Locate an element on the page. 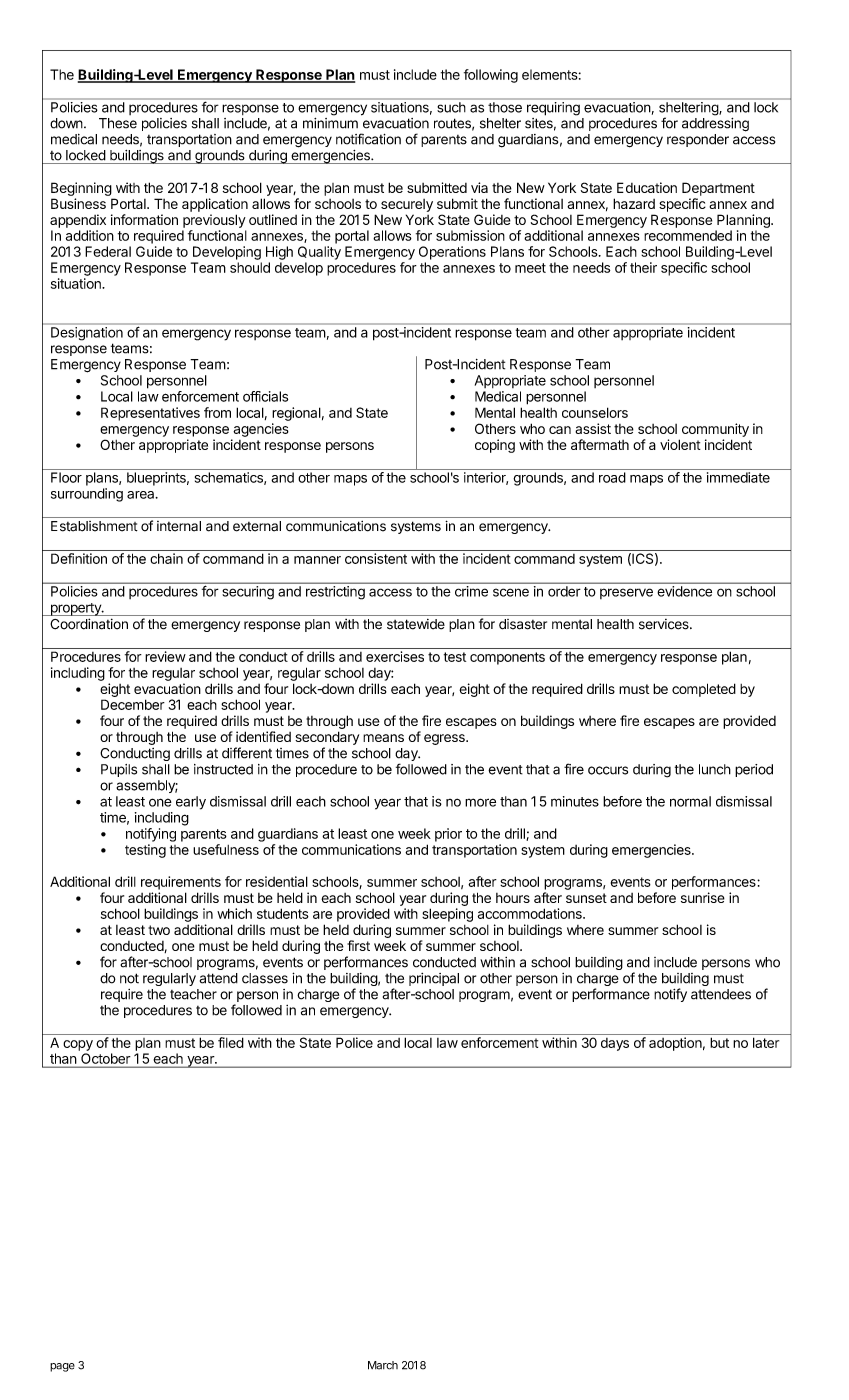 This page has height=1400, width=849. two is located at coordinates (159, 930).
